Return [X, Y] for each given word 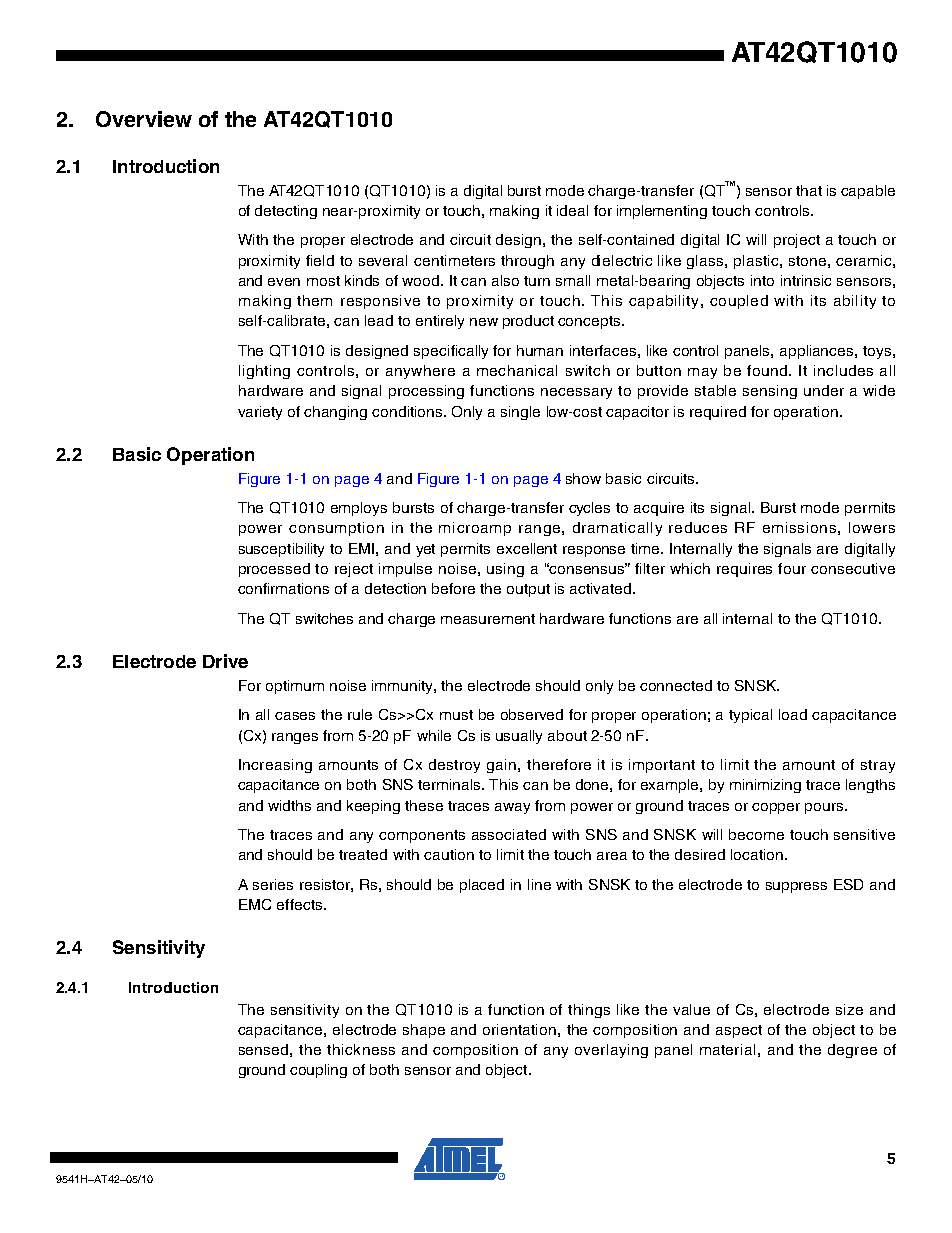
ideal [572, 210]
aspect [739, 1031]
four [792, 568]
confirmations [283, 588]
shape [424, 1031]
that [809, 190]
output [528, 590]
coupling [318, 1071]
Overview [144, 119]
